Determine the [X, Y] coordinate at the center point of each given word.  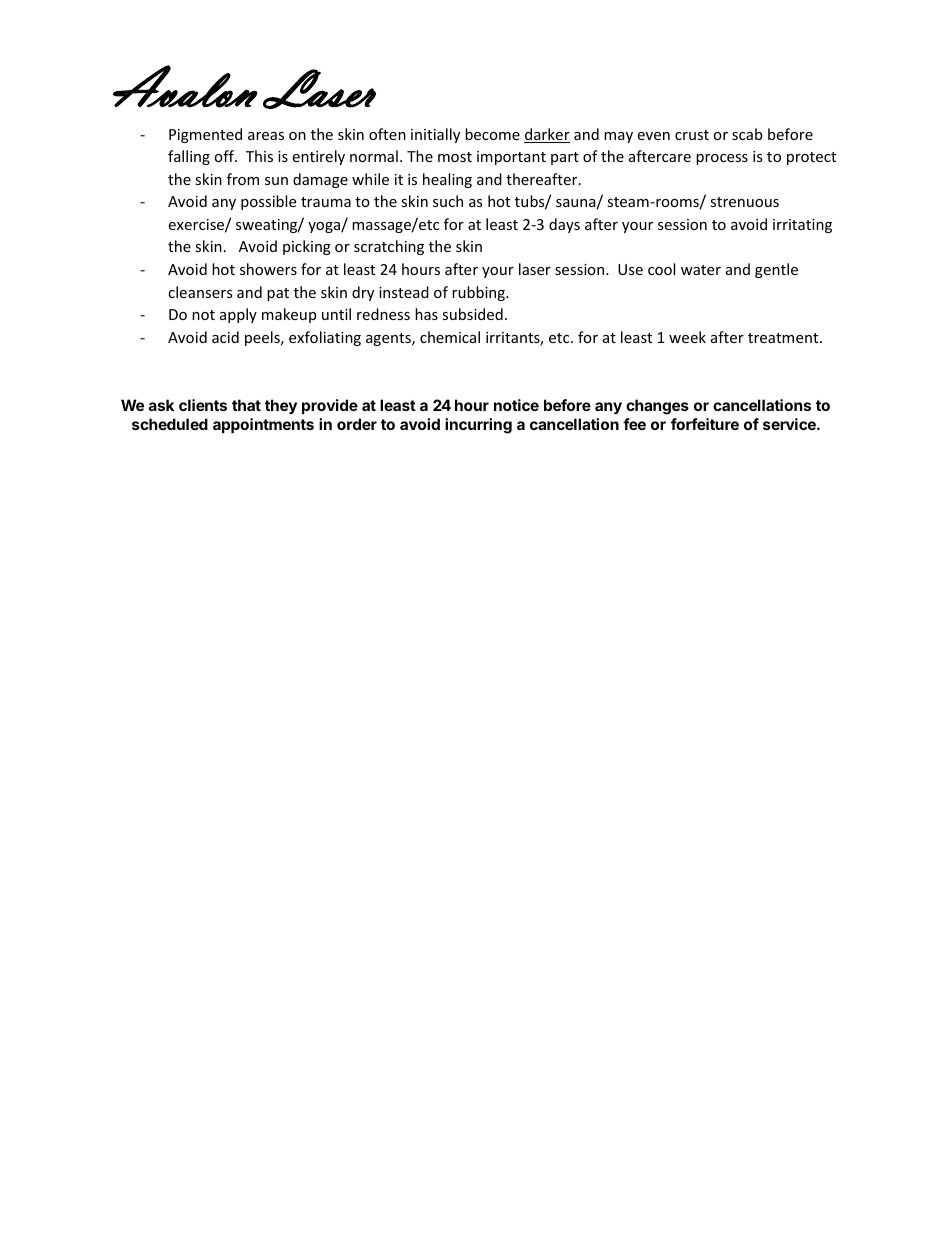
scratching [389, 247]
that [246, 405]
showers [268, 269]
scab [747, 134]
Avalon [185, 86]
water [701, 270]
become [492, 134]
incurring [478, 426]
